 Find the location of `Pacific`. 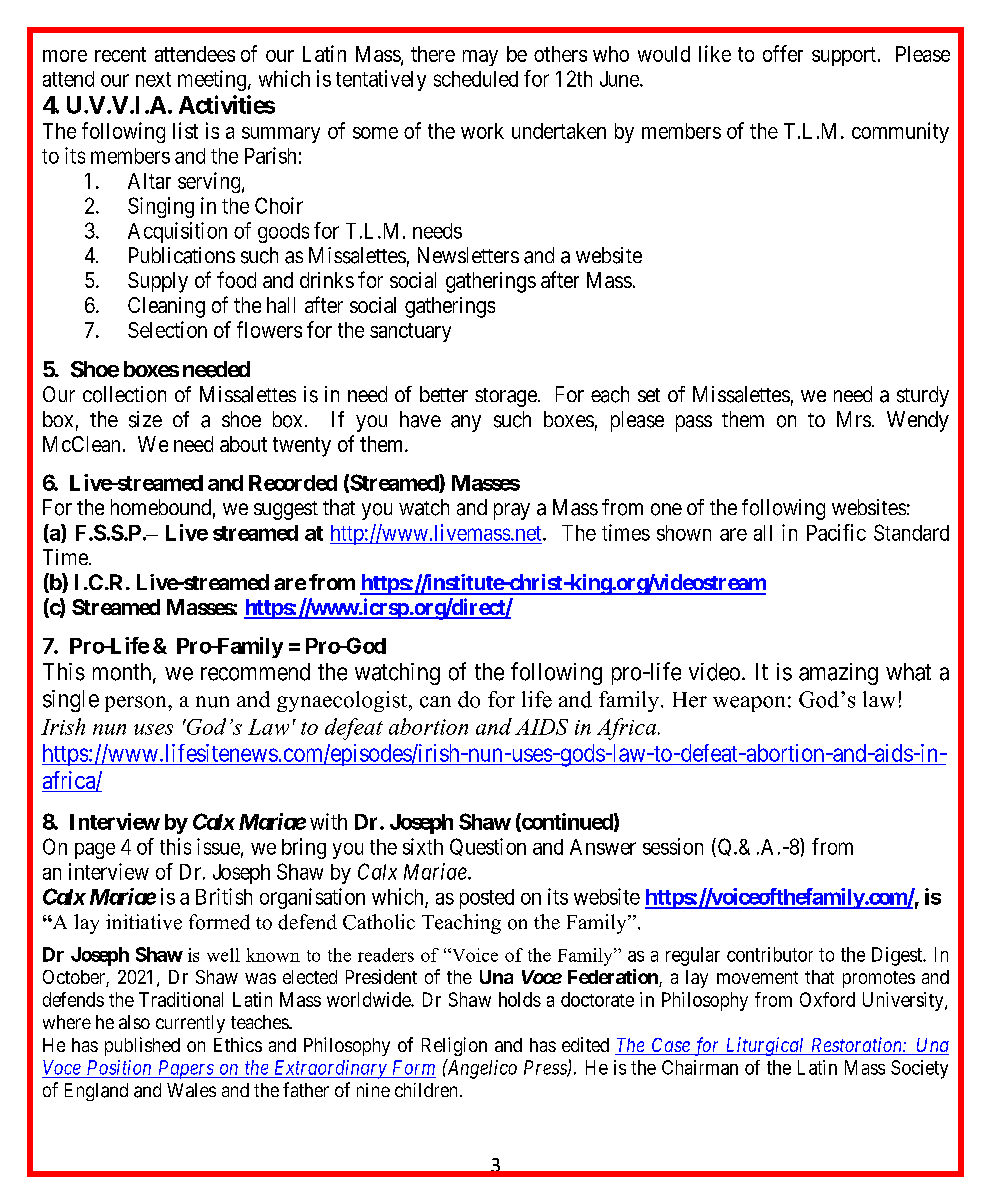

Pacific is located at coordinates (836, 532).
